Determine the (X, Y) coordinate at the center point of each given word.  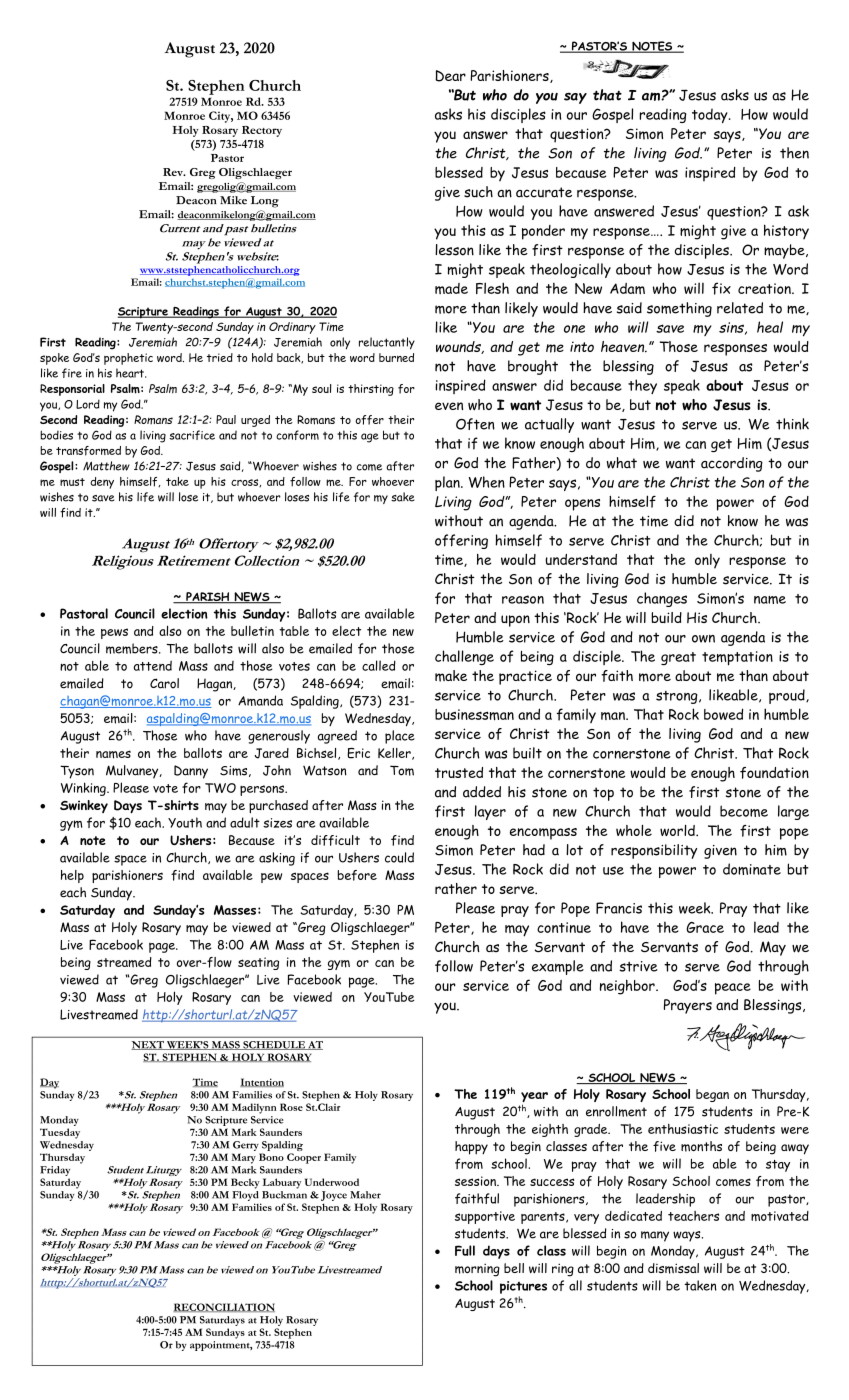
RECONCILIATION (224, 1307)
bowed (723, 714)
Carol (164, 683)
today (711, 115)
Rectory (262, 131)
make (451, 676)
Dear (450, 76)
